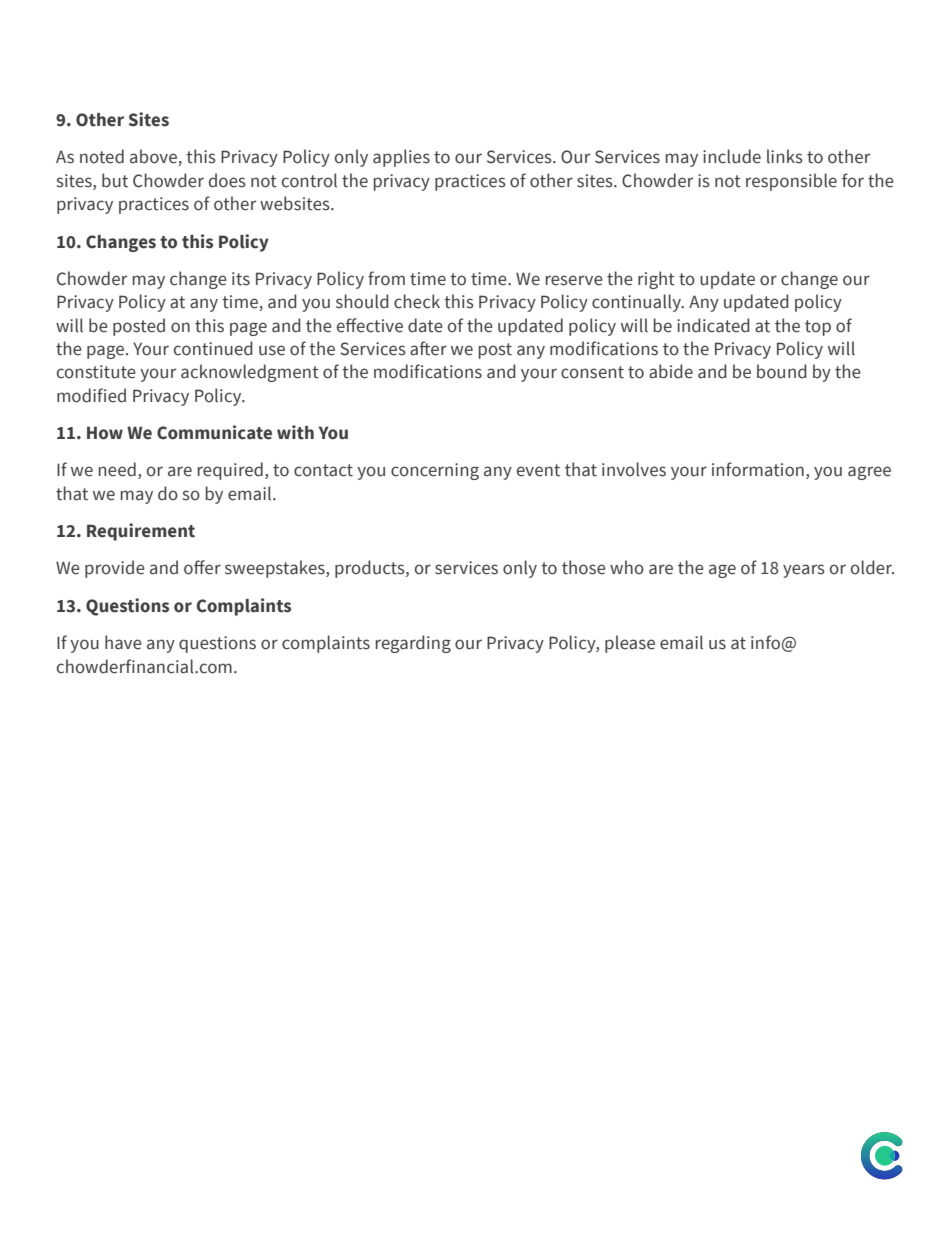  Describe the element at coordinates (123, 642) in the image. I see `have` at that location.
